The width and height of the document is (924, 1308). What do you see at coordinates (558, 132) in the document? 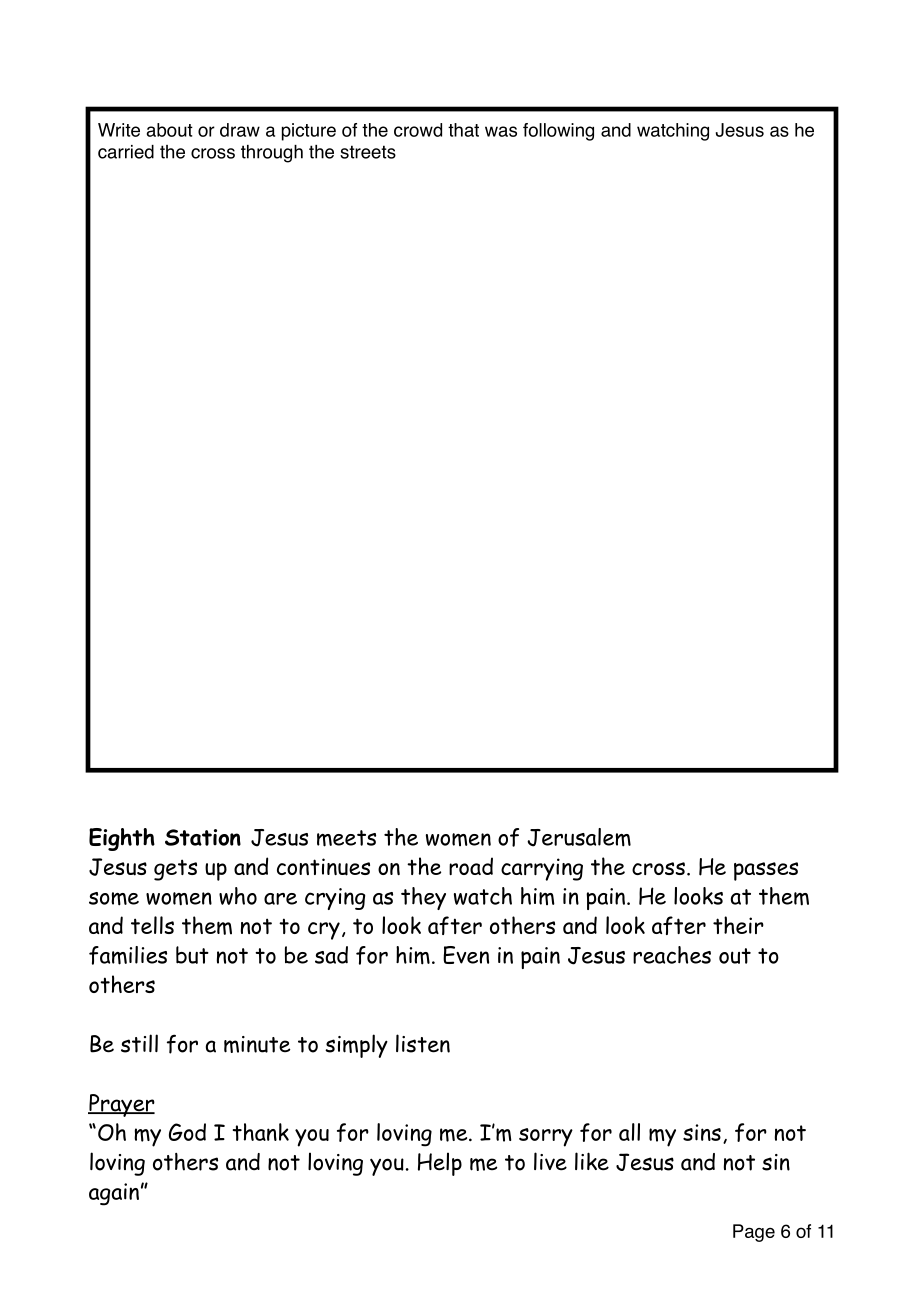
I see `following` at bounding box center [558, 132].
